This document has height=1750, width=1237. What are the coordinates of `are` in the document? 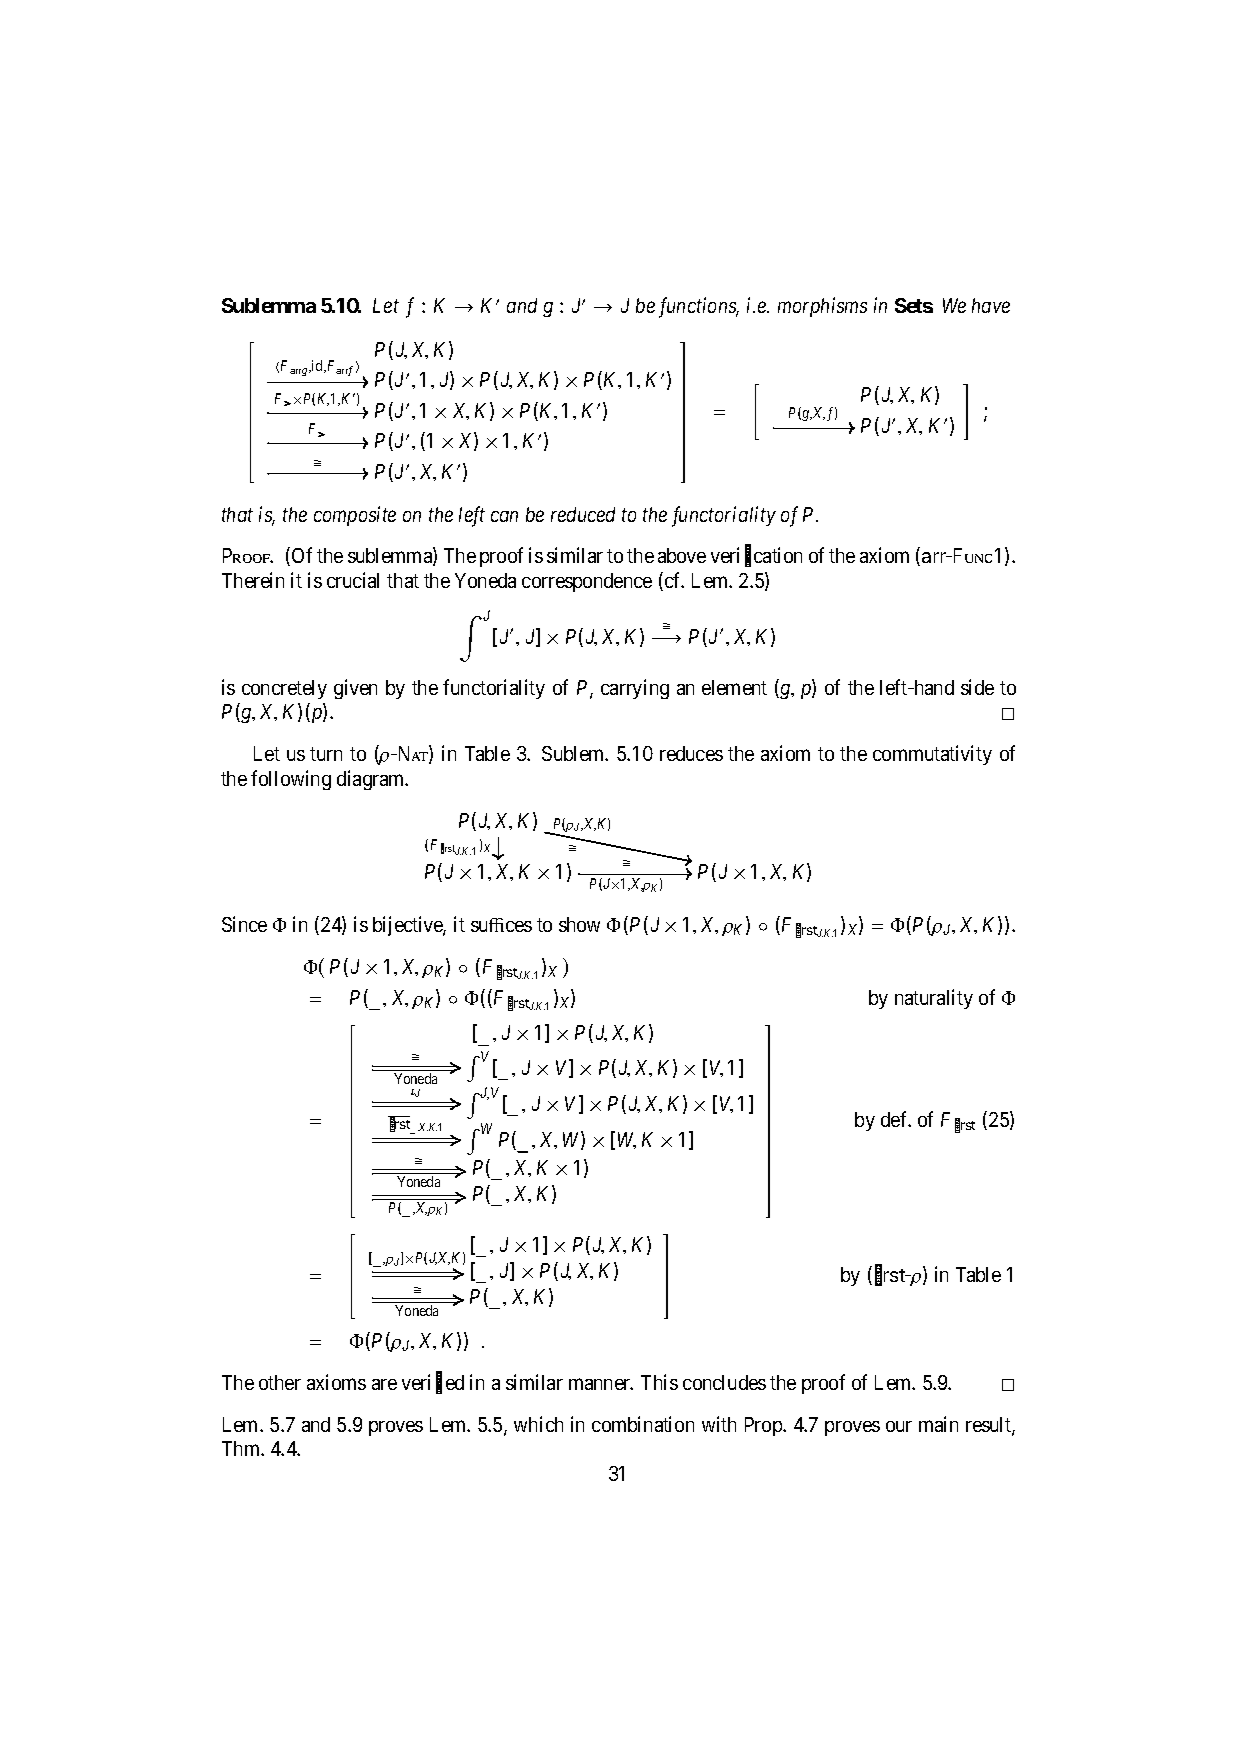 It's located at (384, 1384).
